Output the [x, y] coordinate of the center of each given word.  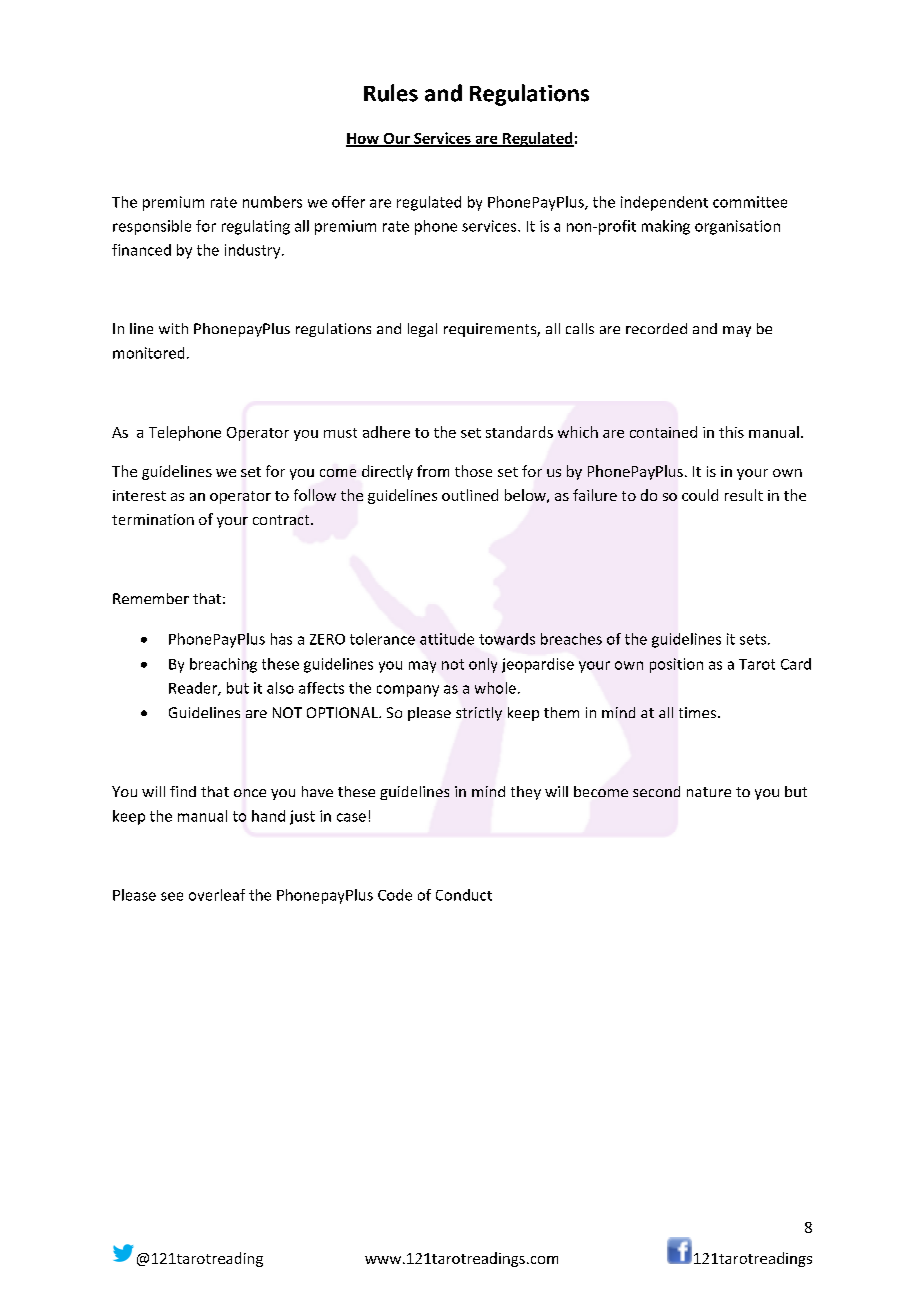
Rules [391, 93]
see [172, 896]
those [473, 471]
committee [750, 202]
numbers [272, 202]
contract [282, 520]
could [700, 495]
